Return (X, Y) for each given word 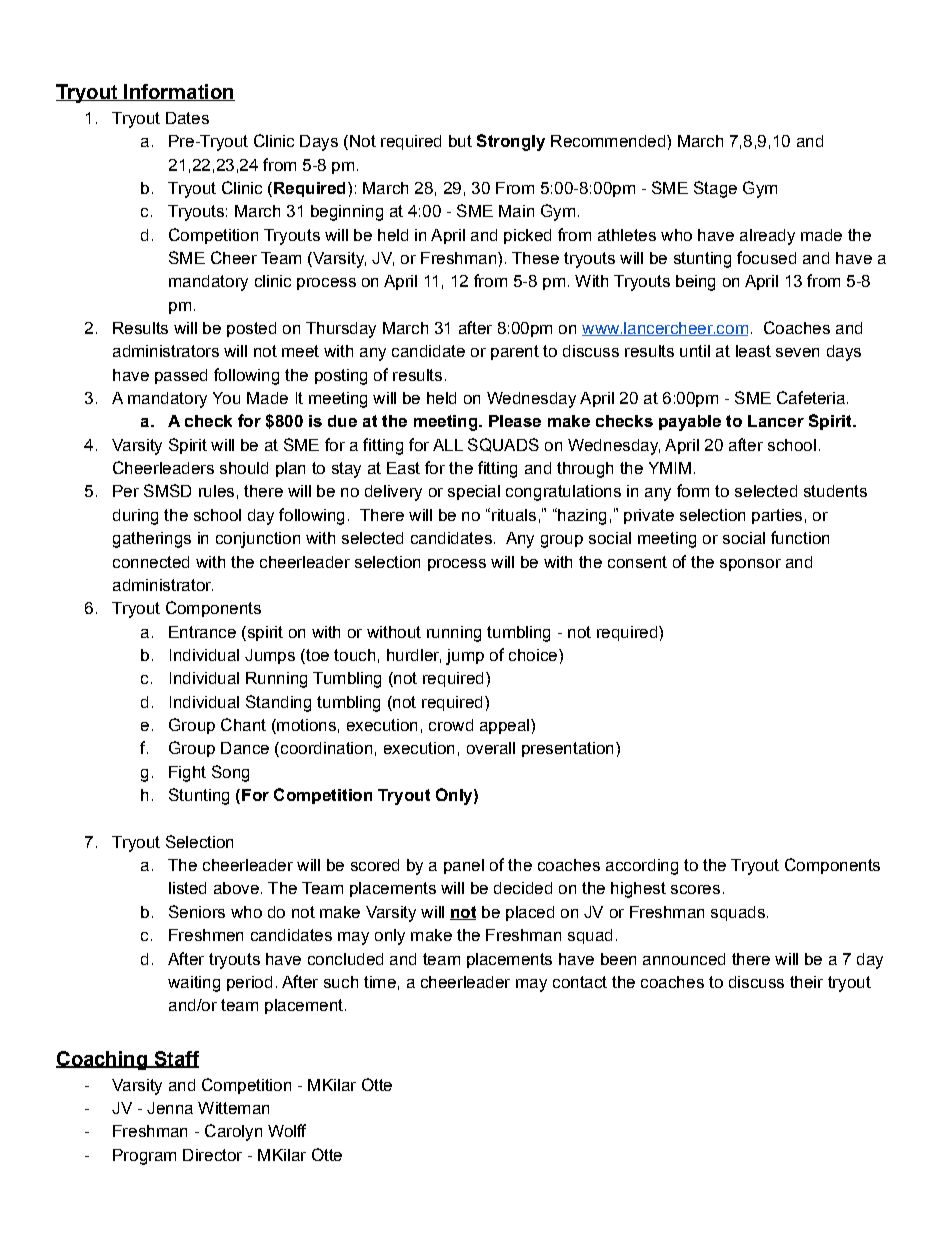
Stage (715, 189)
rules (216, 491)
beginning (347, 213)
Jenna (170, 1108)
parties (777, 516)
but (460, 141)
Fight (187, 774)
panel (464, 866)
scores (695, 889)
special (474, 492)
